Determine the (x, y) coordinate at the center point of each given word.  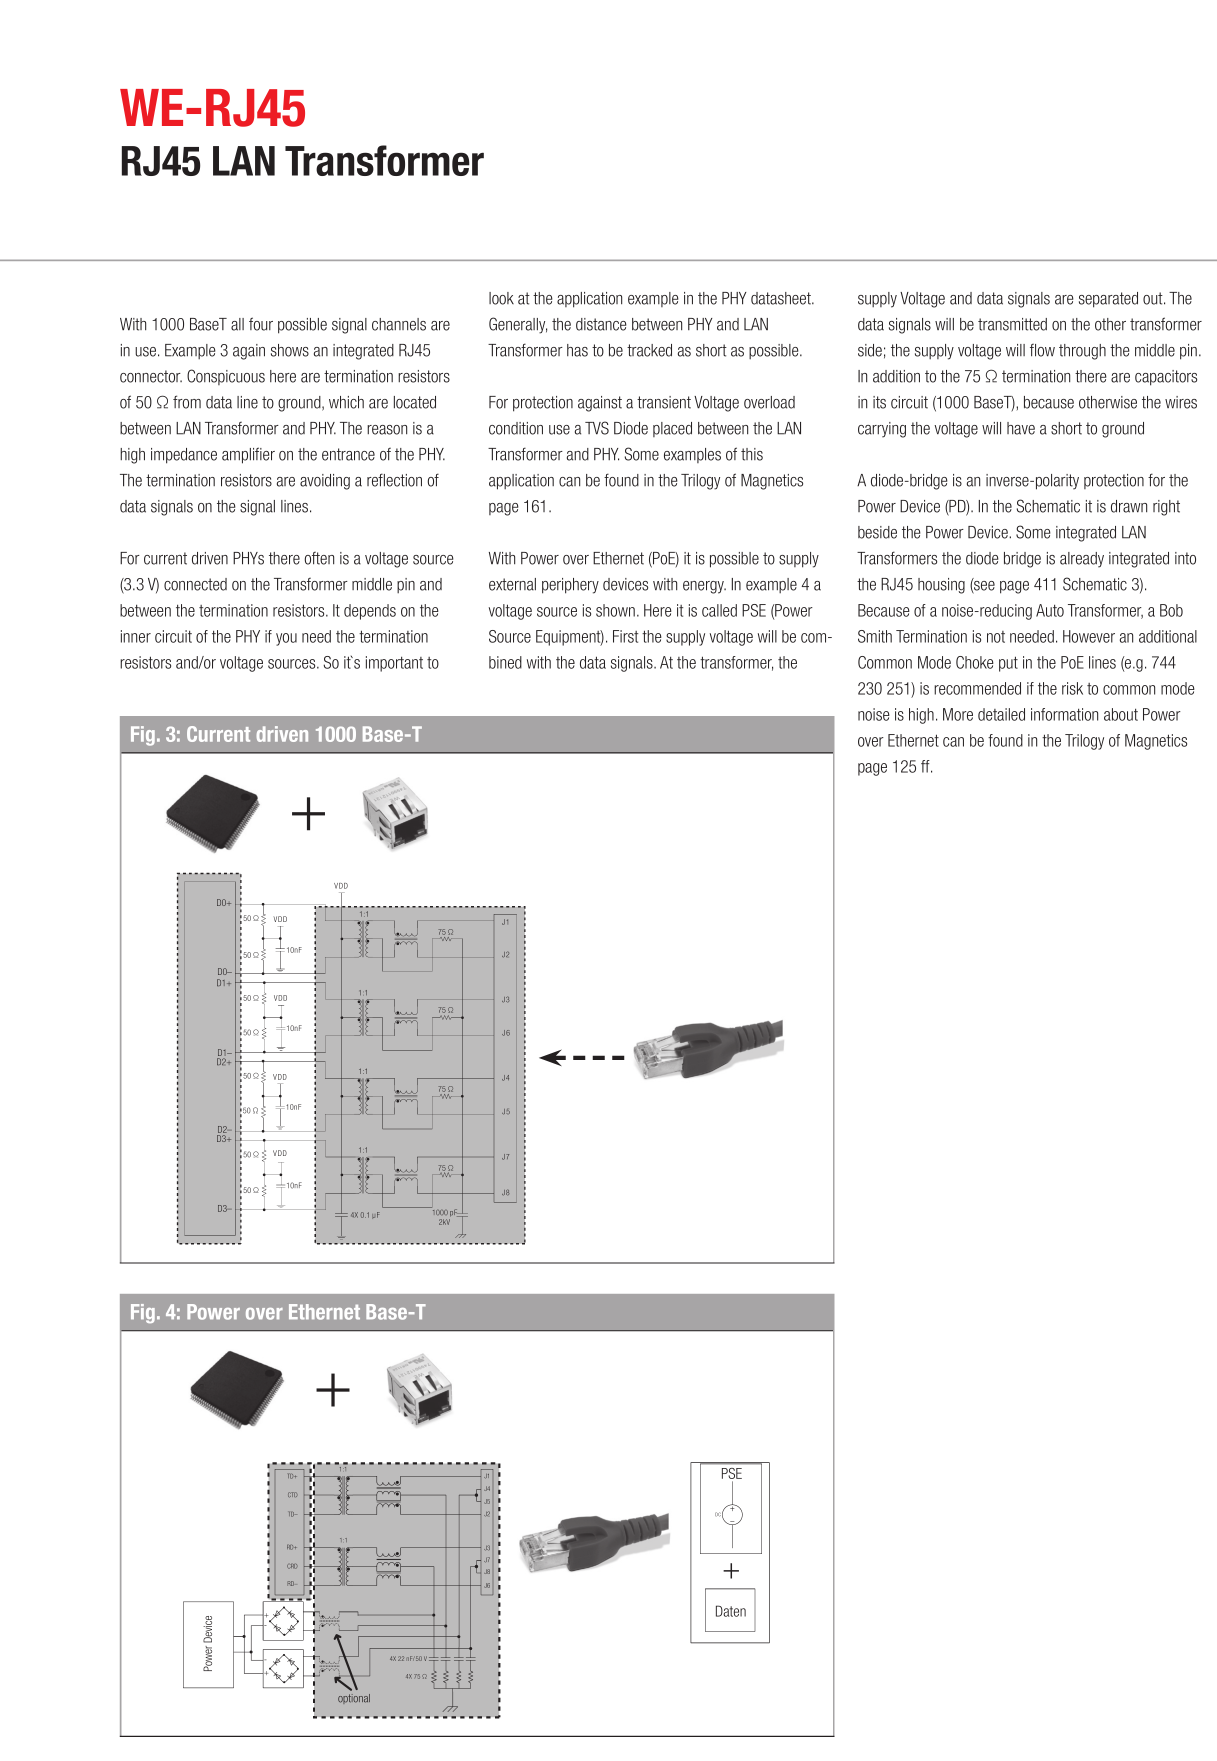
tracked (649, 350)
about (1121, 714)
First (626, 636)
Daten (731, 1611)
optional (354, 1699)
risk (1072, 688)
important (394, 664)
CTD (293, 1494)
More (958, 714)
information (1064, 714)
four (261, 324)
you (286, 639)
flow (1042, 350)
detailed (1001, 714)
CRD (292, 1566)
